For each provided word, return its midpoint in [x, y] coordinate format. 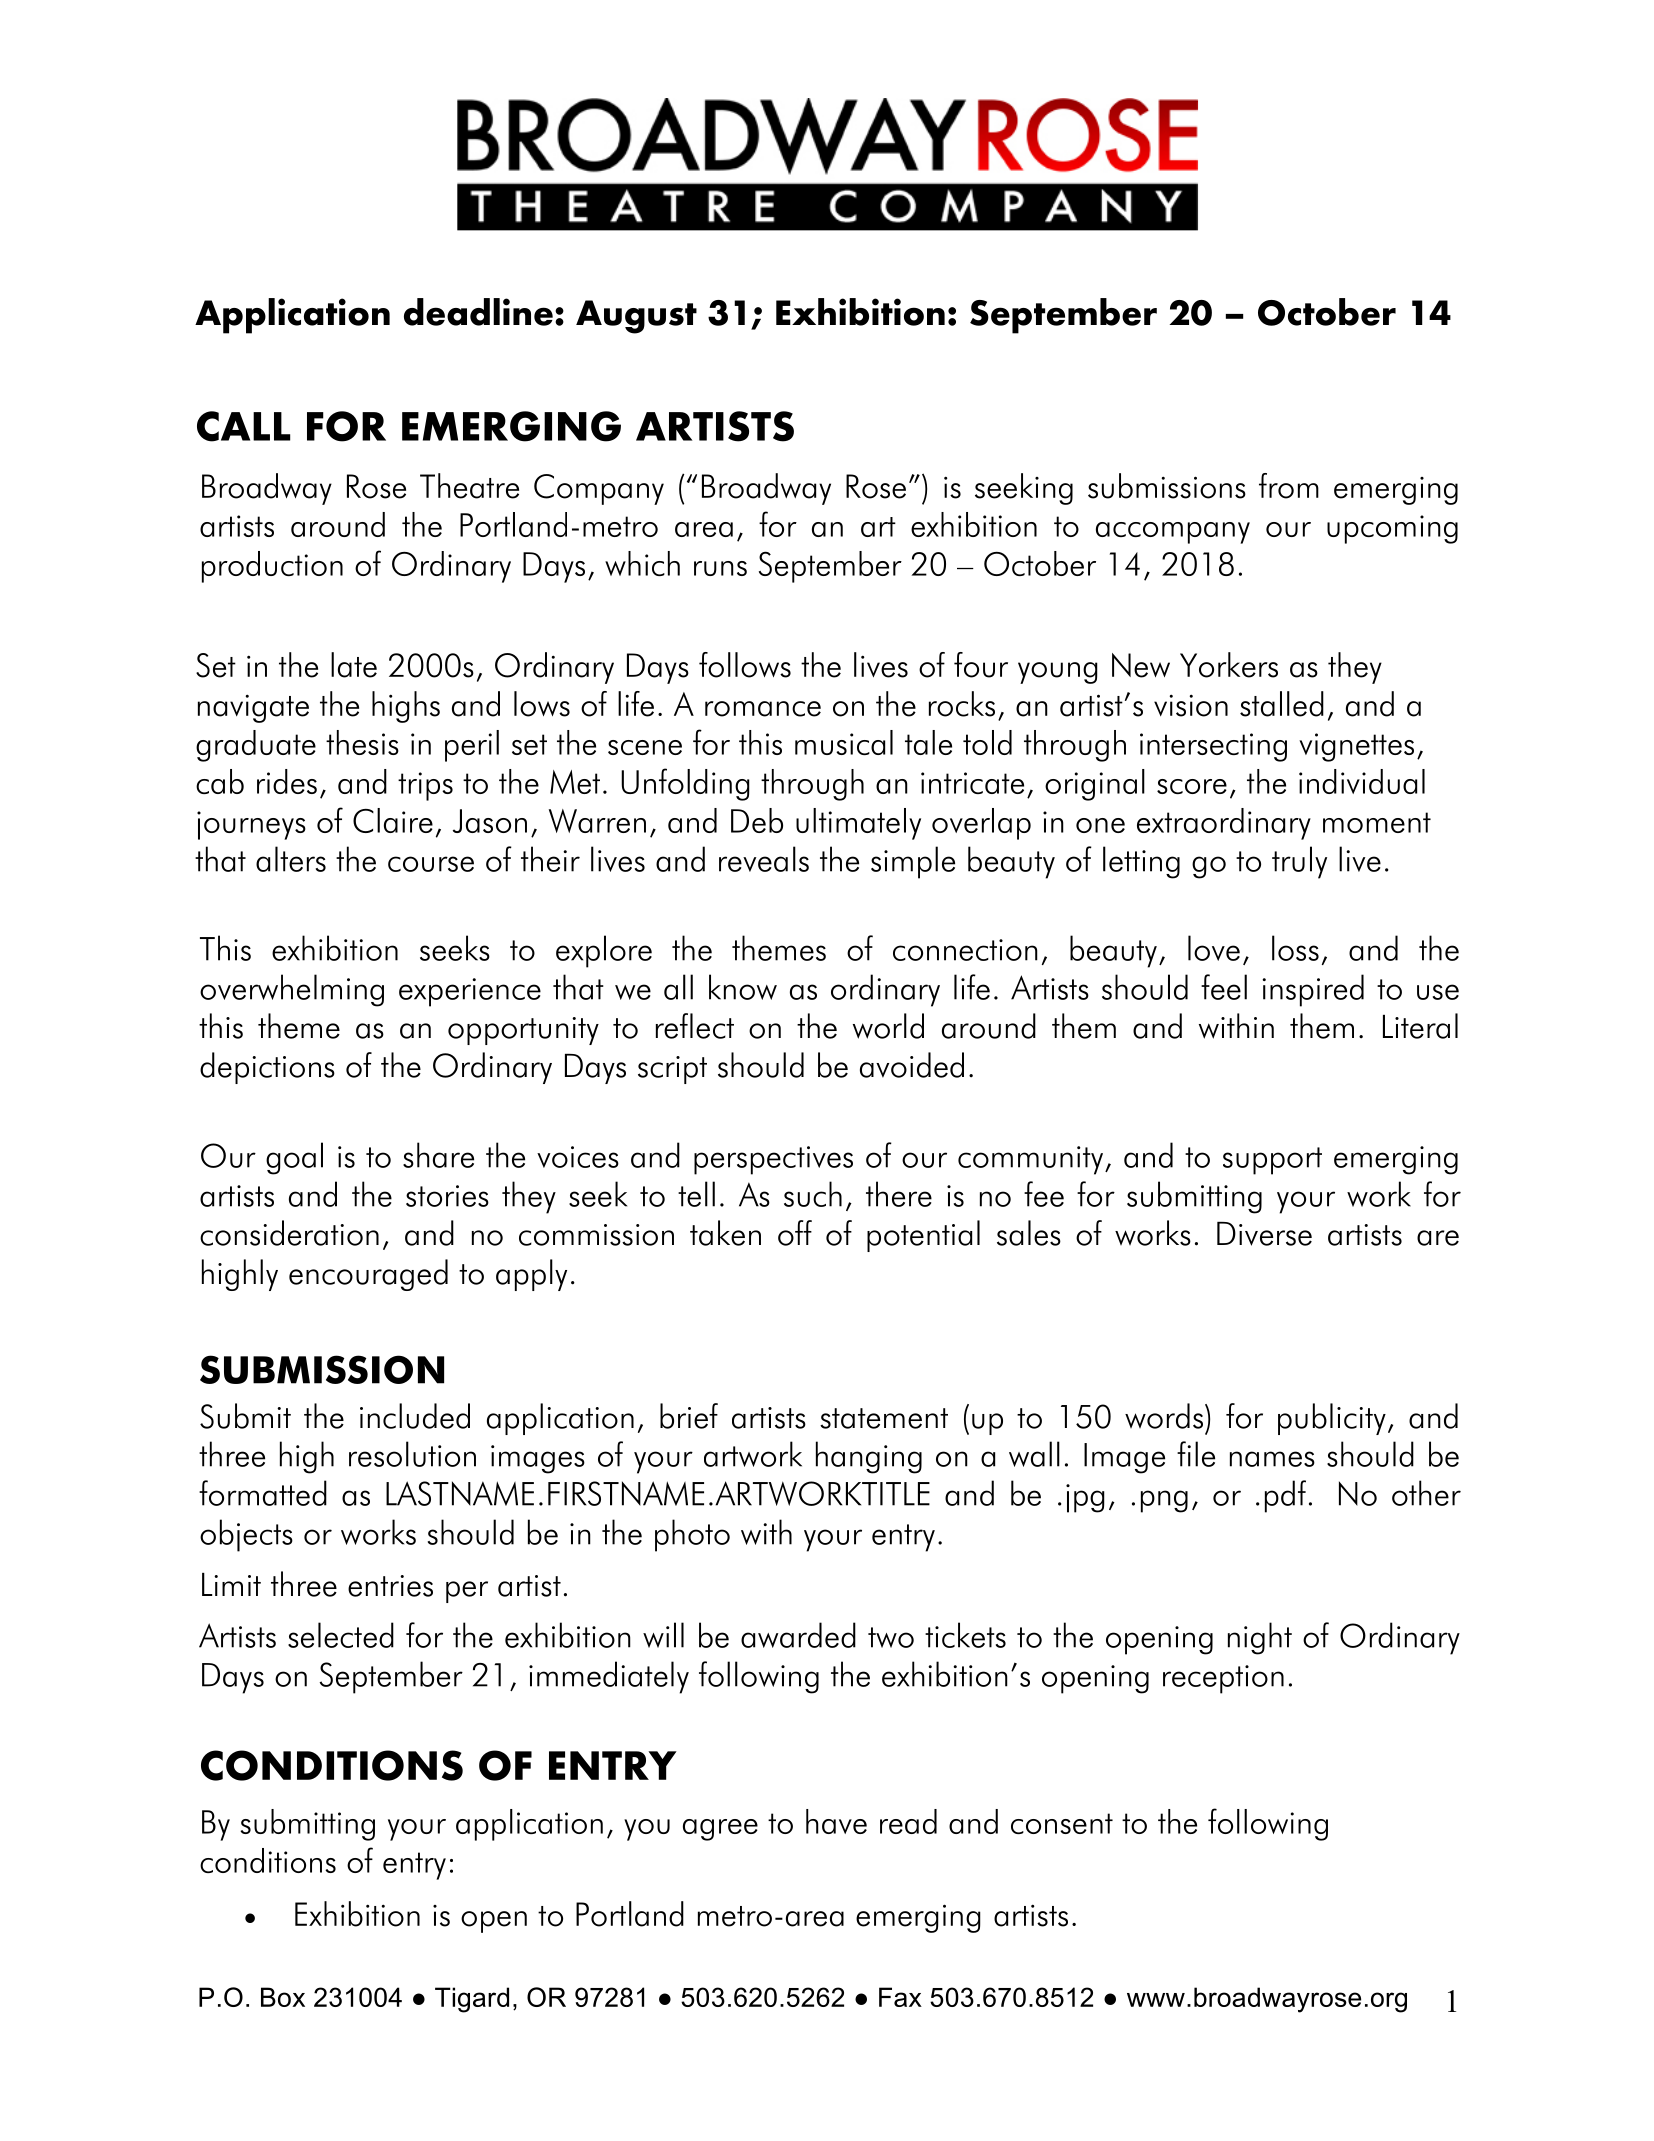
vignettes [1356, 747]
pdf [1285, 1496]
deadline [478, 312]
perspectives [773, 1160]
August [636, 317]
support [1272, 1161]
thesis [362, 742]
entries [390, 1586]
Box [283, 1997]
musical [844, 742]
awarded [798, 1635]
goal [294, 1158]
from [1289, 486]
